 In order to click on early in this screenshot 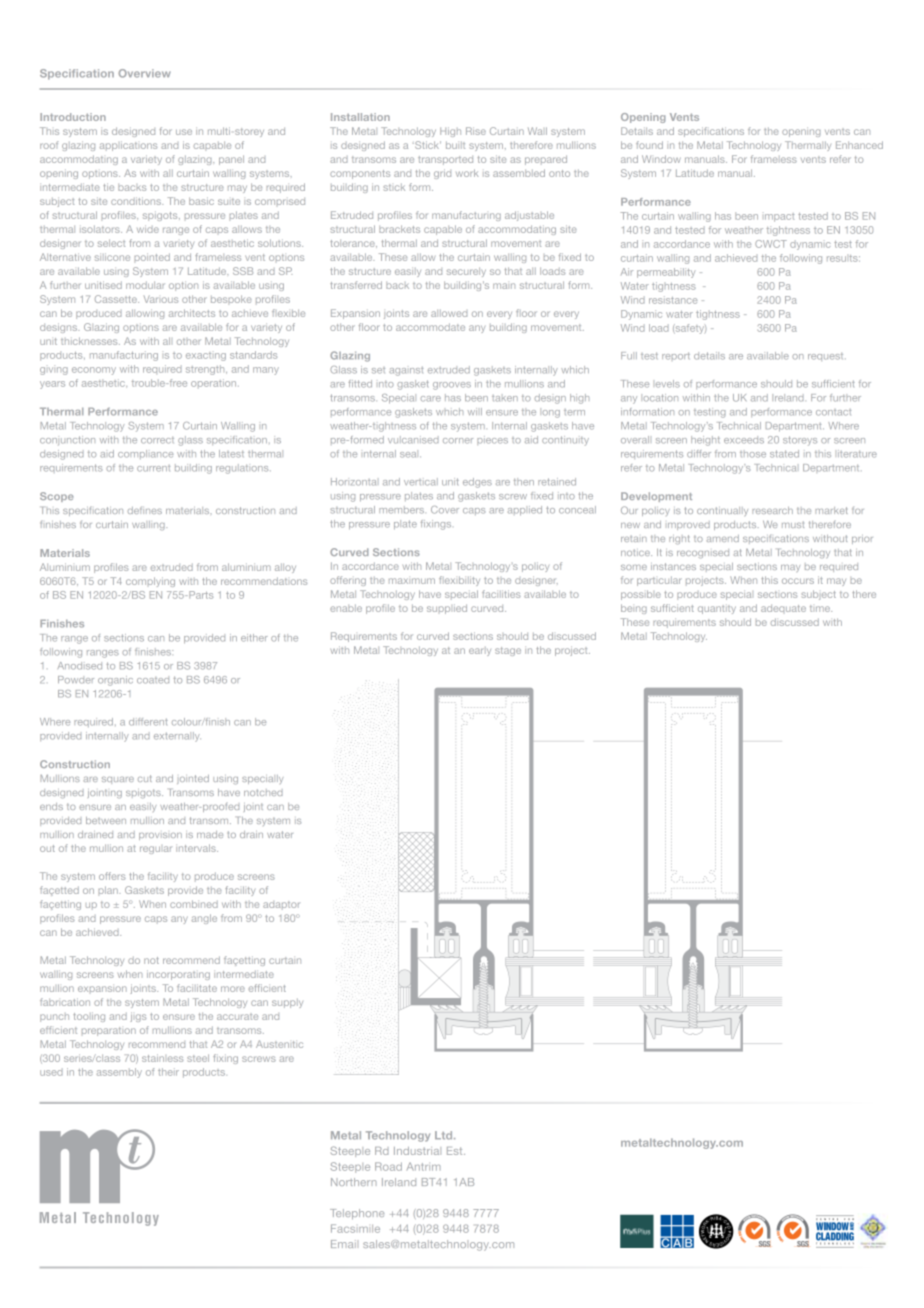, I will do `click(480, 651)`.
